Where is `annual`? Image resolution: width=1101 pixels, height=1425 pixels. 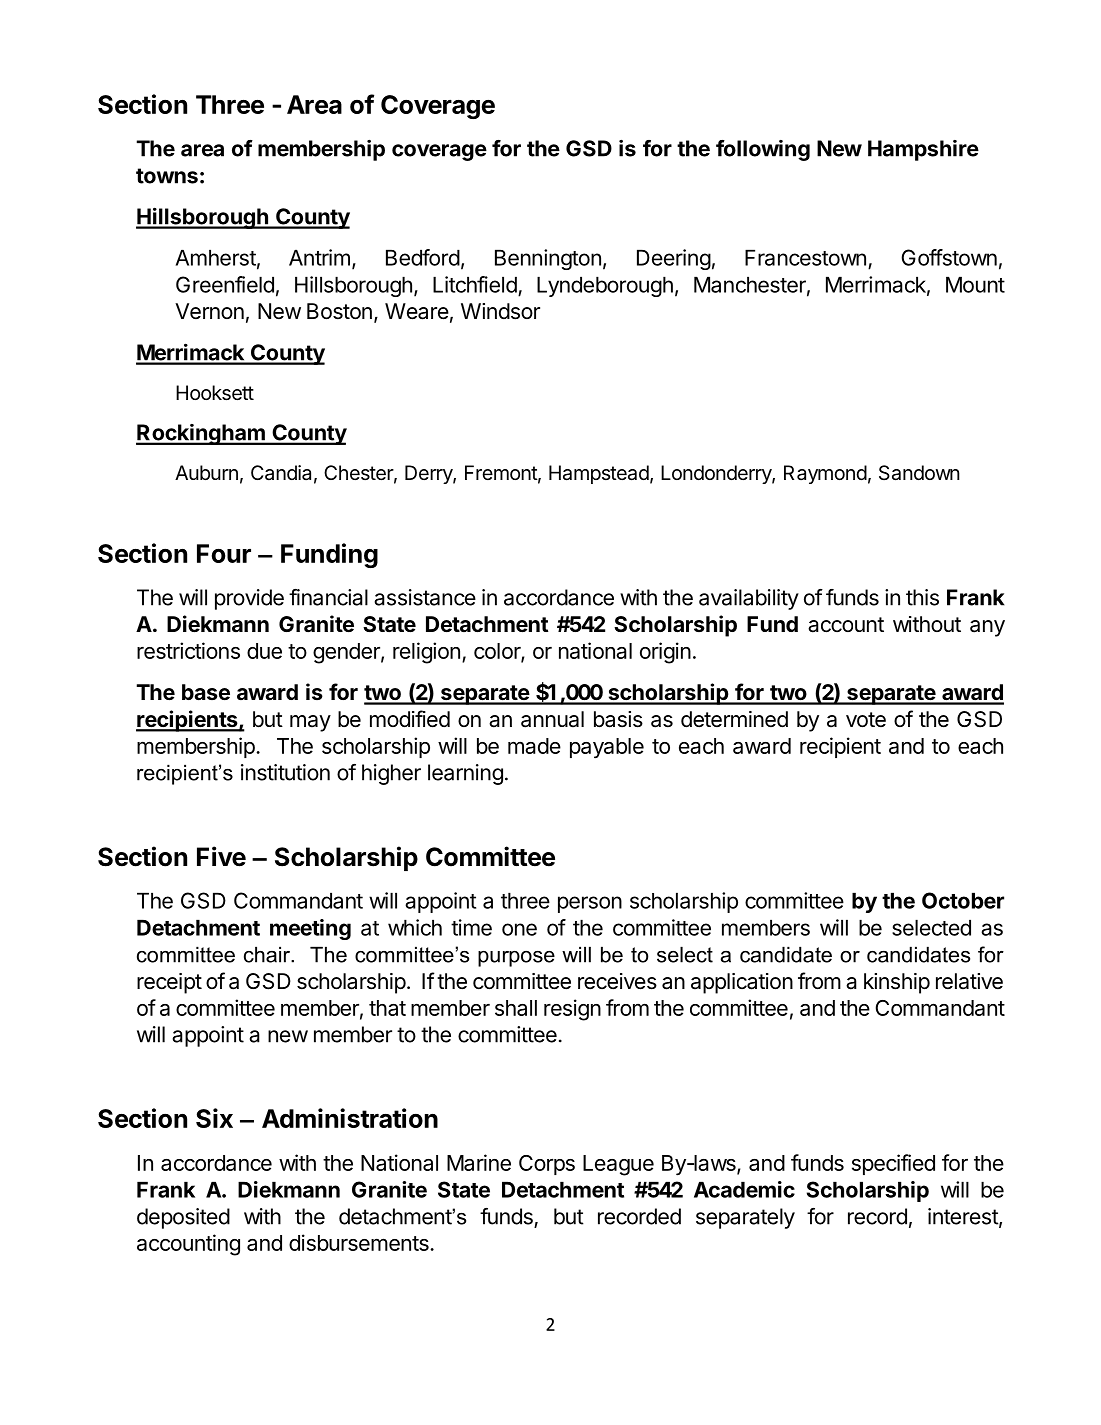 annual is located at coordinates (552, 719).
